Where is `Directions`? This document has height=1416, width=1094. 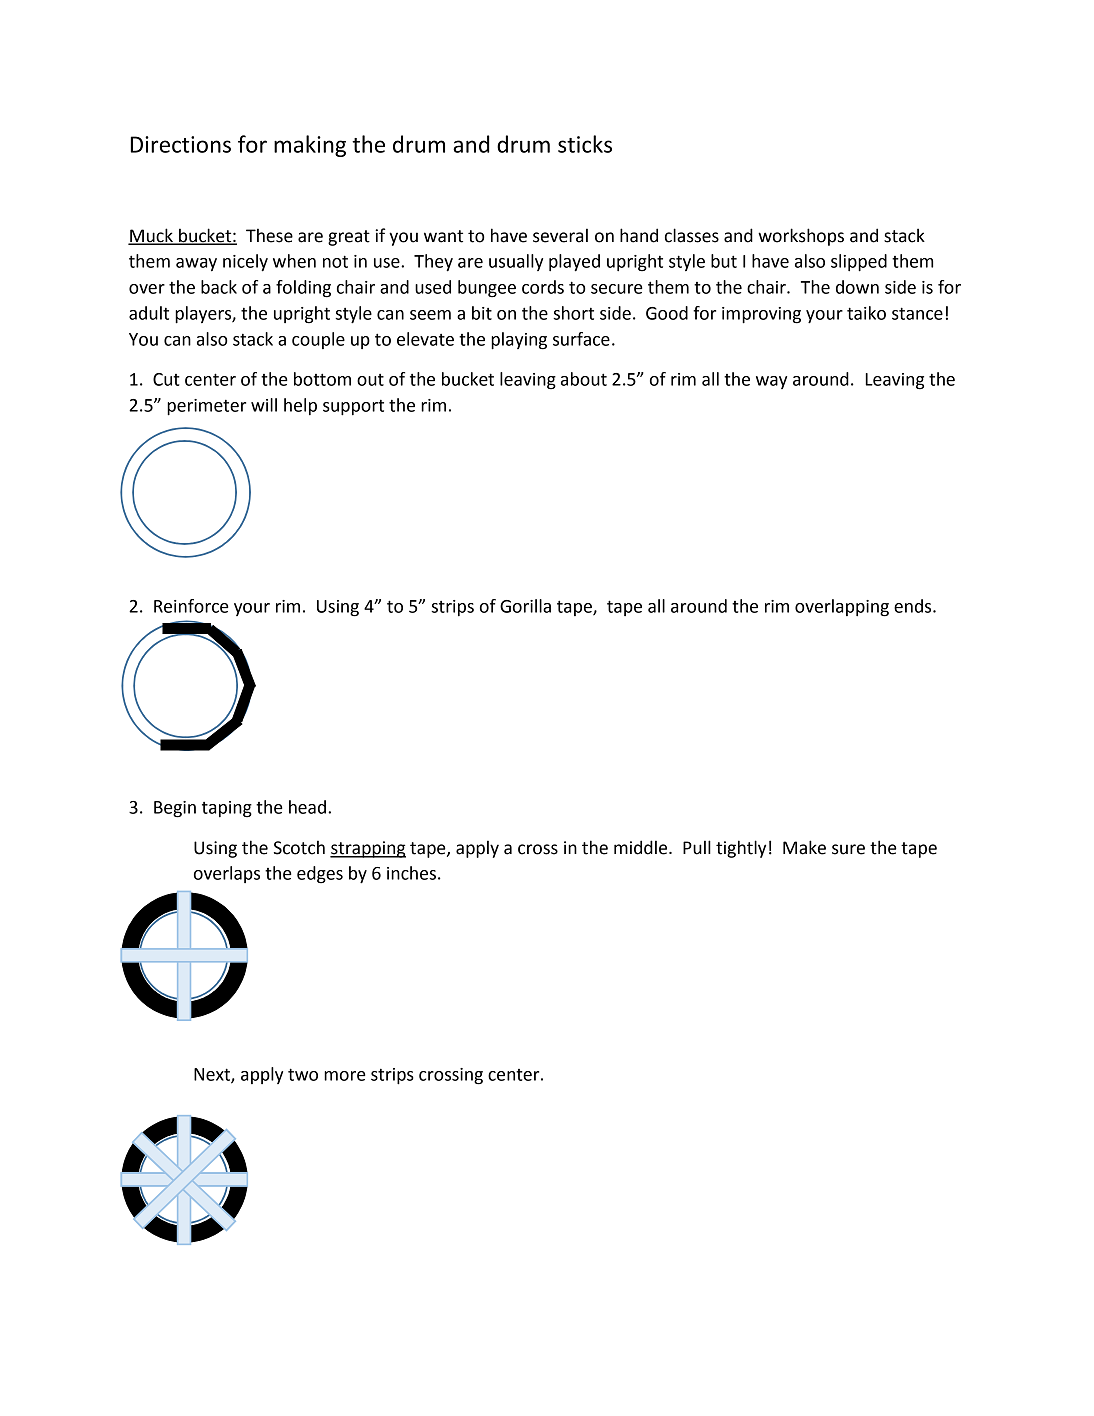 Directions is located at coordinates (180, 144).
